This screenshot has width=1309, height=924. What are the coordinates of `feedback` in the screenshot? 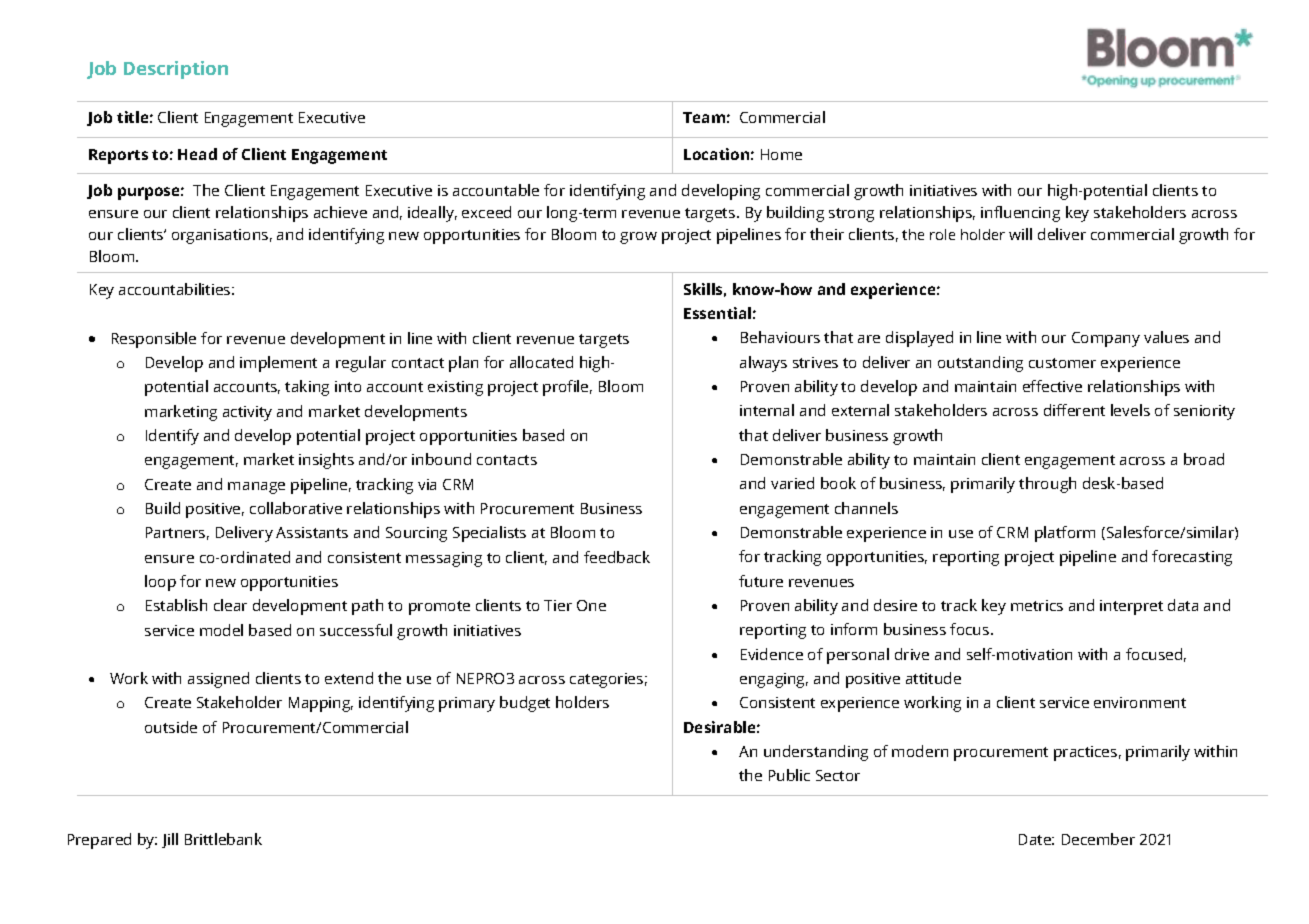 It's located at (617, 557).
